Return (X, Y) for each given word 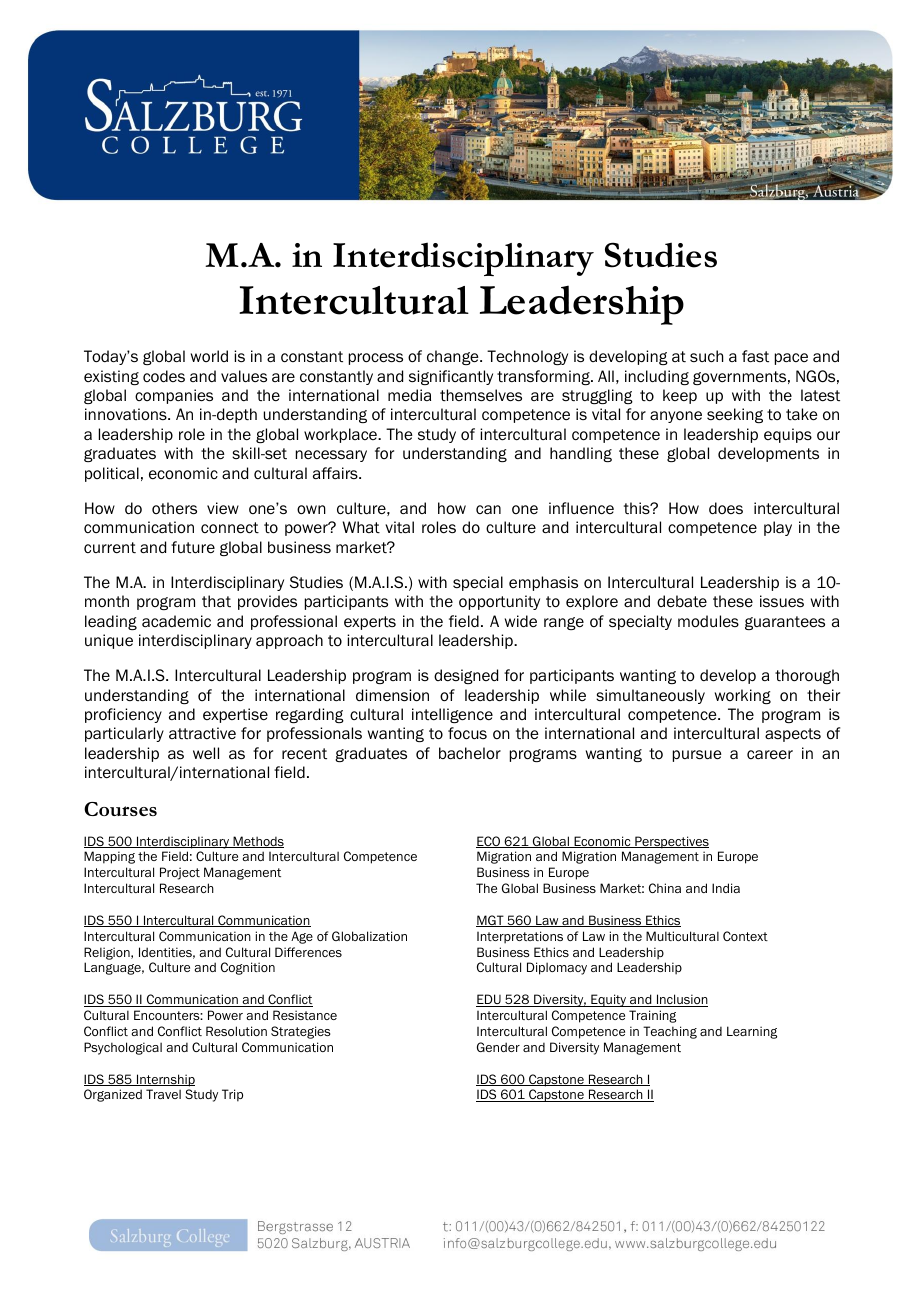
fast (755, 356)
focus (467, 733)
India (726, 888)
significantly (451, 377)
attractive (202, 733)
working (743, 696)
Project (180, 873)
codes (164, 376)
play (778, 528)
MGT (491, 921)
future (193, 547)
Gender (498, 1047)
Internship (165, 1080)
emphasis (543, 583)
